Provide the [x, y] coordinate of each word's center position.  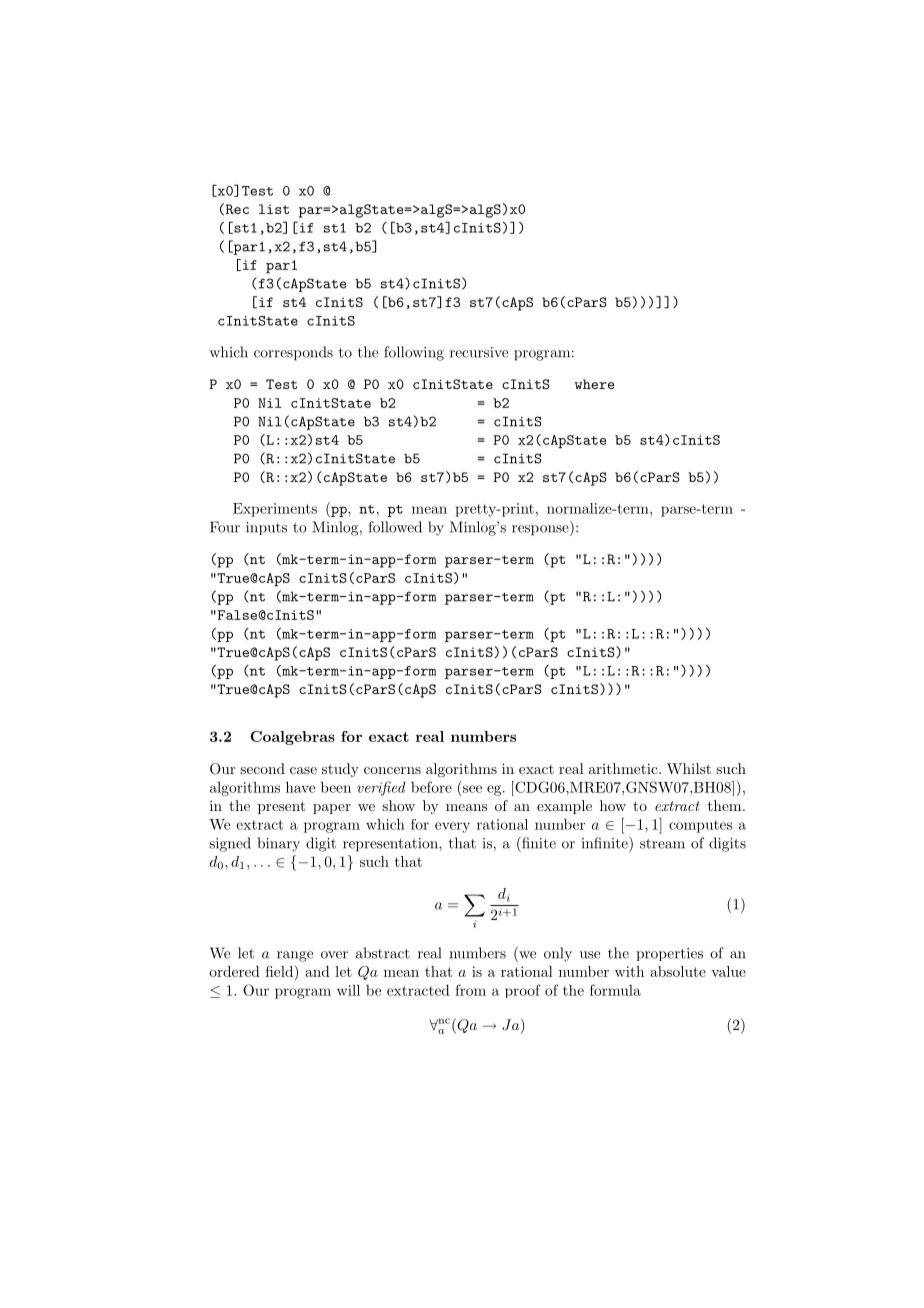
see [472, 789]
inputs [266, 528]
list [274, 209]
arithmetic [623, 768]
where [594, 384]
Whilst [689, 768]
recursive [479, 352]
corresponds [293, 353]
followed [395, 527]
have [300, 787]
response [541, 530]
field [281, 972]
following [414, 353]
